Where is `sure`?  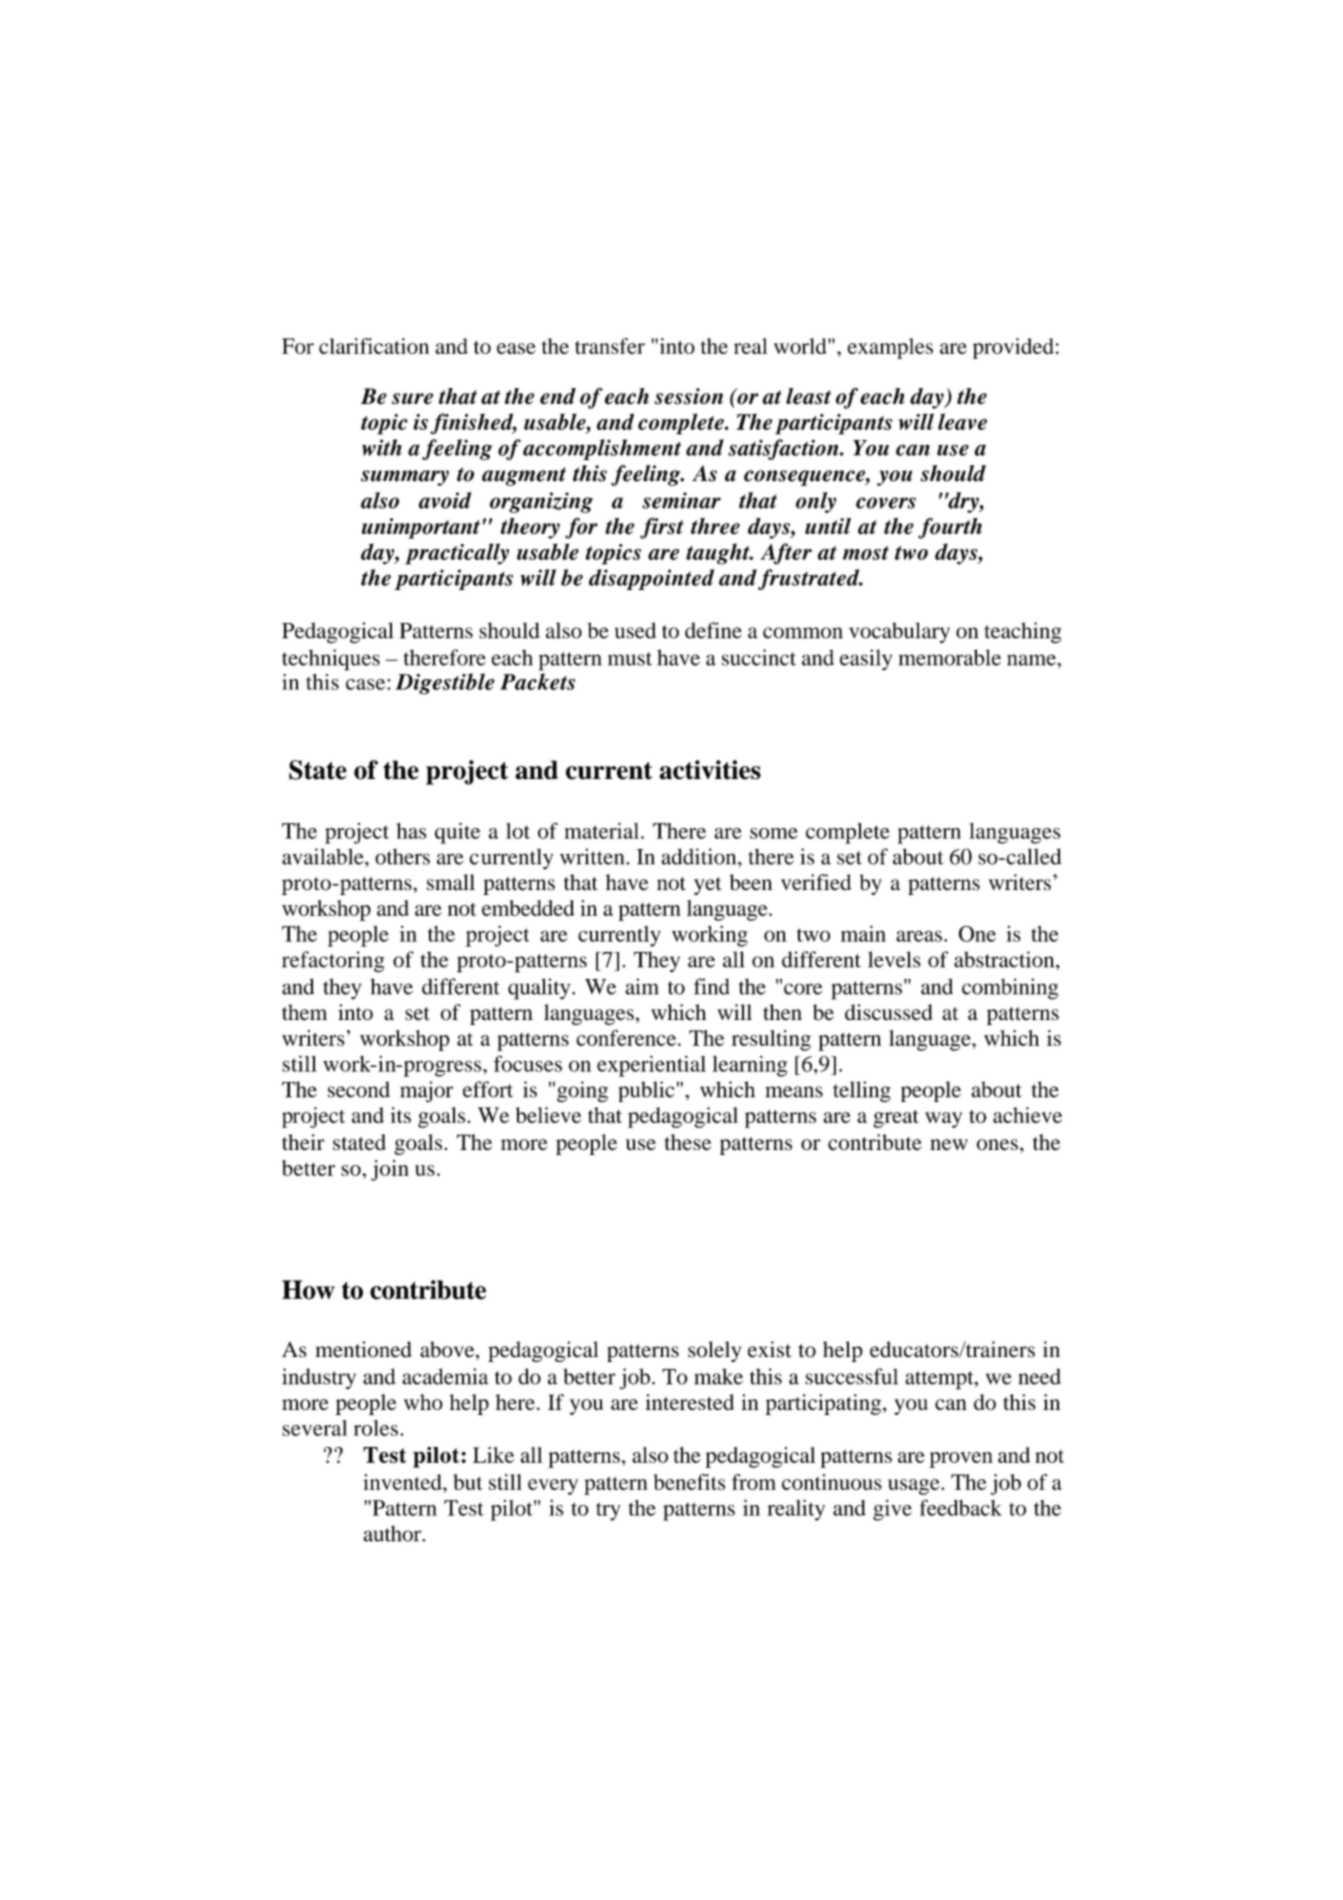
sure is located at coordinates (412, 399).
